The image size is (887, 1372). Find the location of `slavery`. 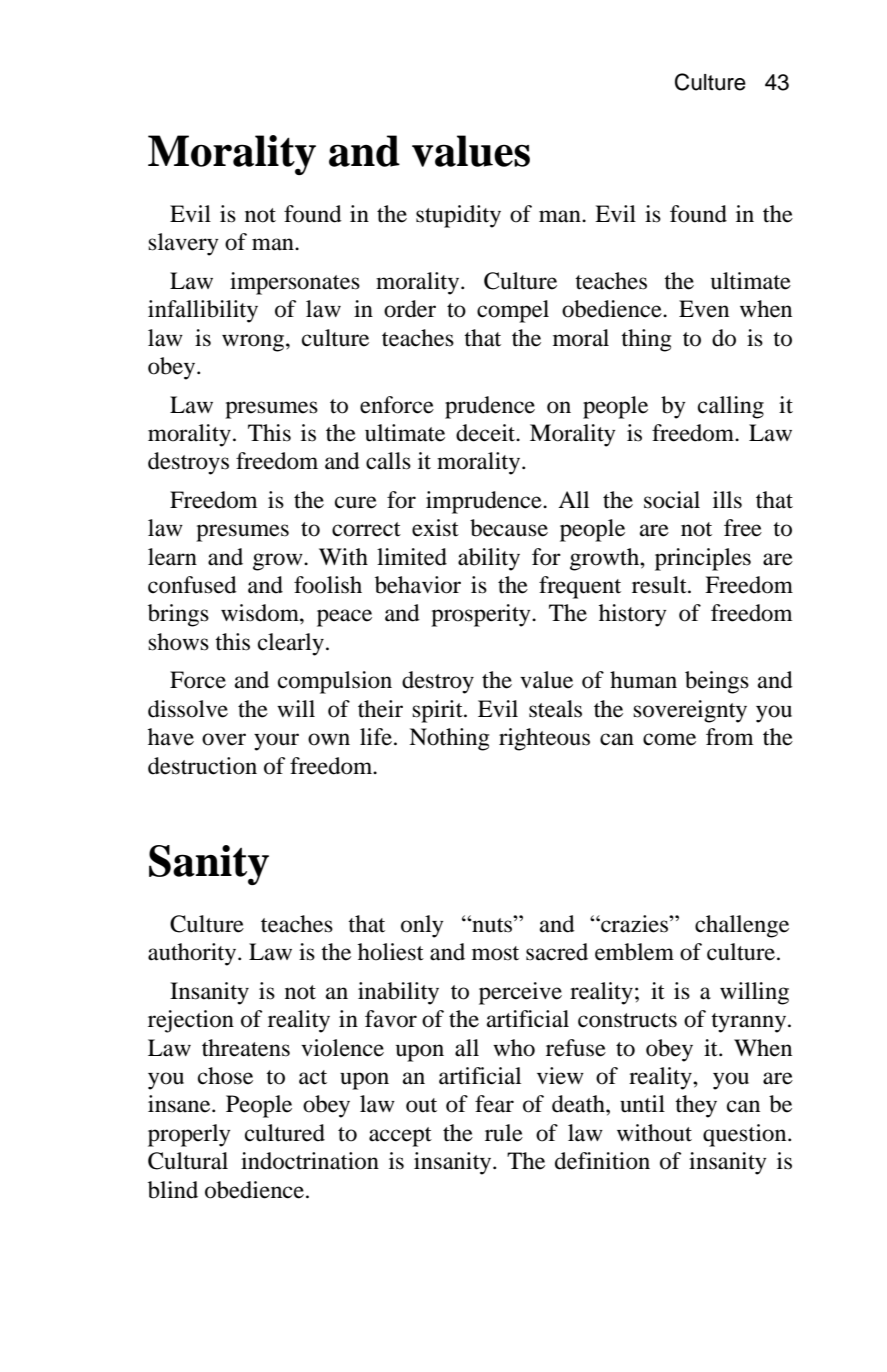

slavery is located at coordinates (183, 244).
